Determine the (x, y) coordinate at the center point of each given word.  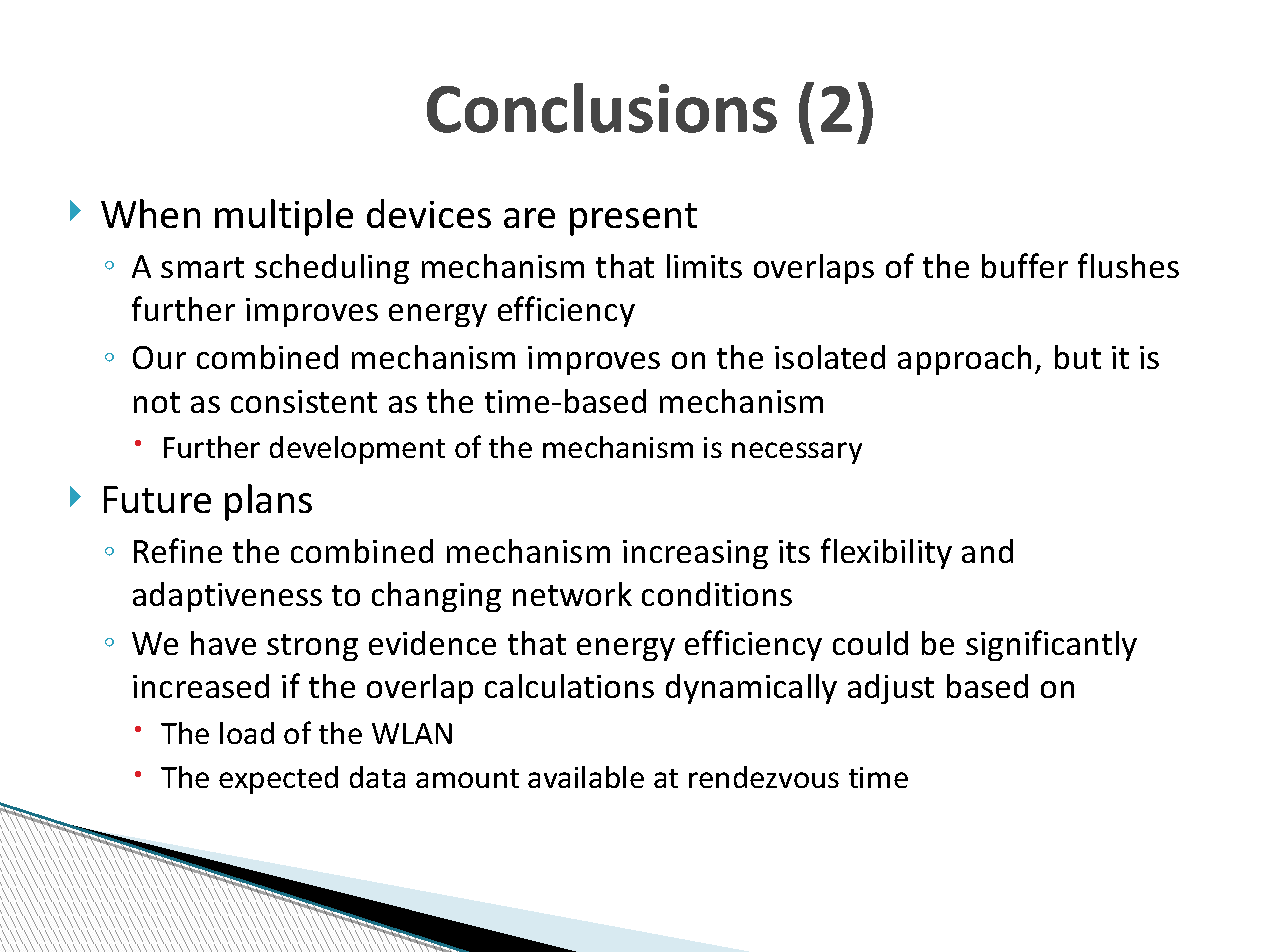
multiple (284, 217)
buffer (1025, 265)
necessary (797, 453)
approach (964, 360)
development (357, 450)
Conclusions (602, 108)
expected (278, 780)
